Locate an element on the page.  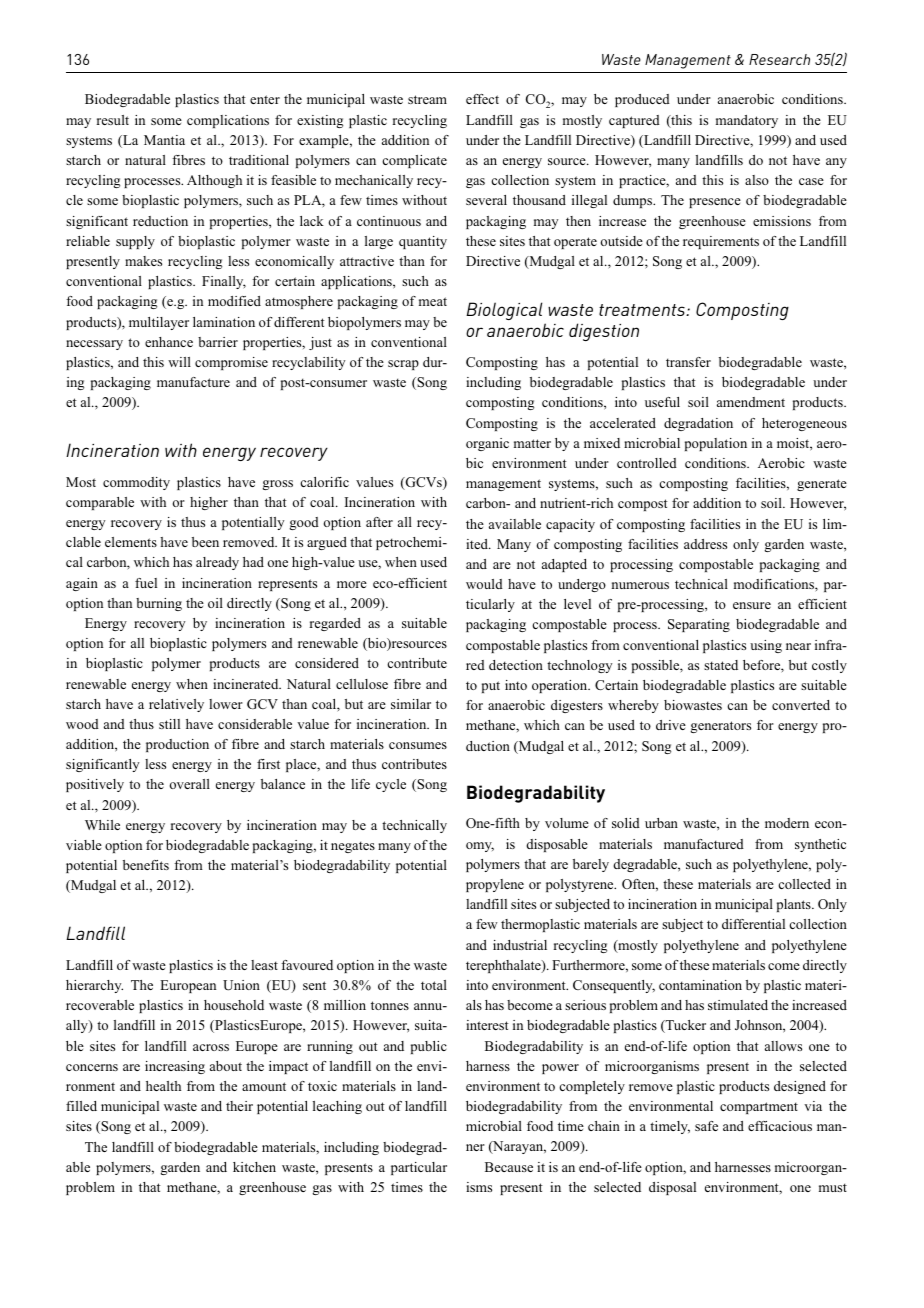
overall is located at coordinates (190, 784).
